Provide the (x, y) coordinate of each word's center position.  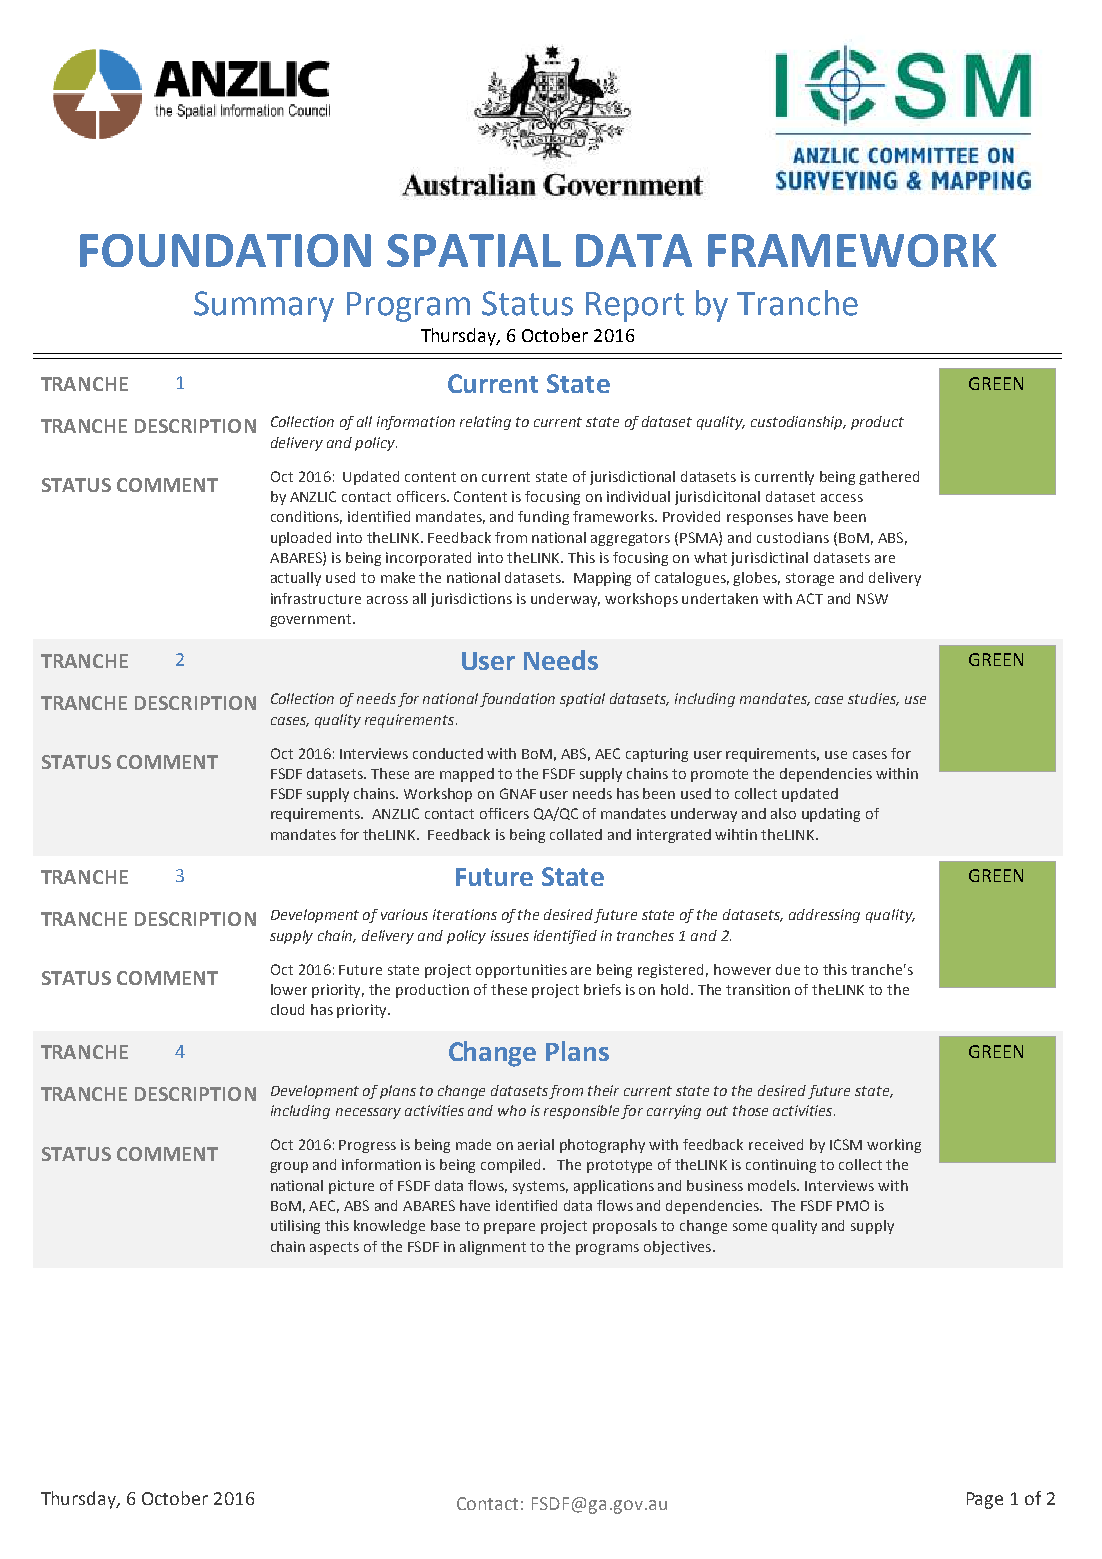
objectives (679, 1248)
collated (576, 834)
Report (635, 307)
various (404, 914)
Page (985, 1500)
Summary (264, 306)
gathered (889, 478)
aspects (334, 1248)
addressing (824, 916)
